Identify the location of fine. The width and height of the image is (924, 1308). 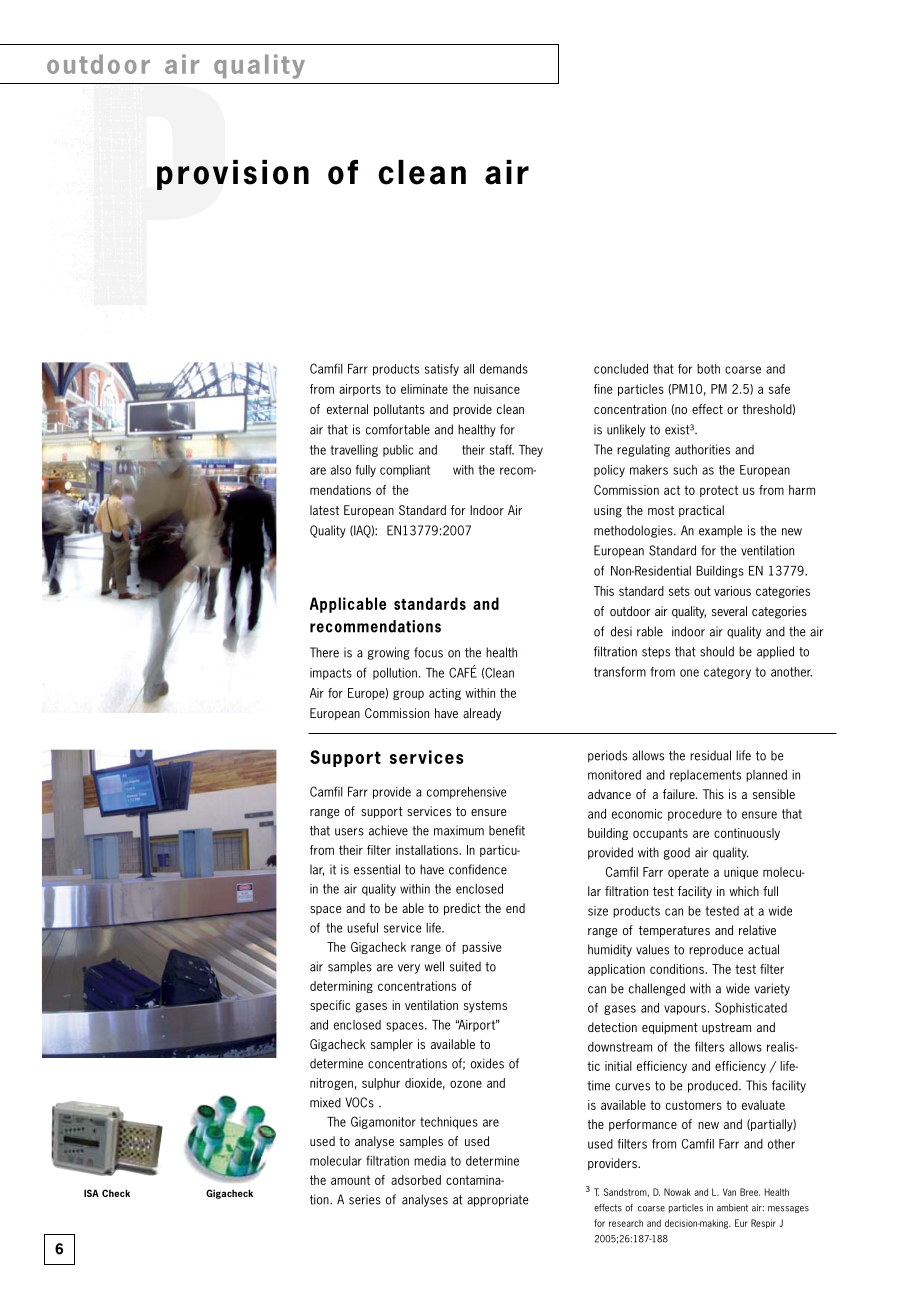
(603, 389).
